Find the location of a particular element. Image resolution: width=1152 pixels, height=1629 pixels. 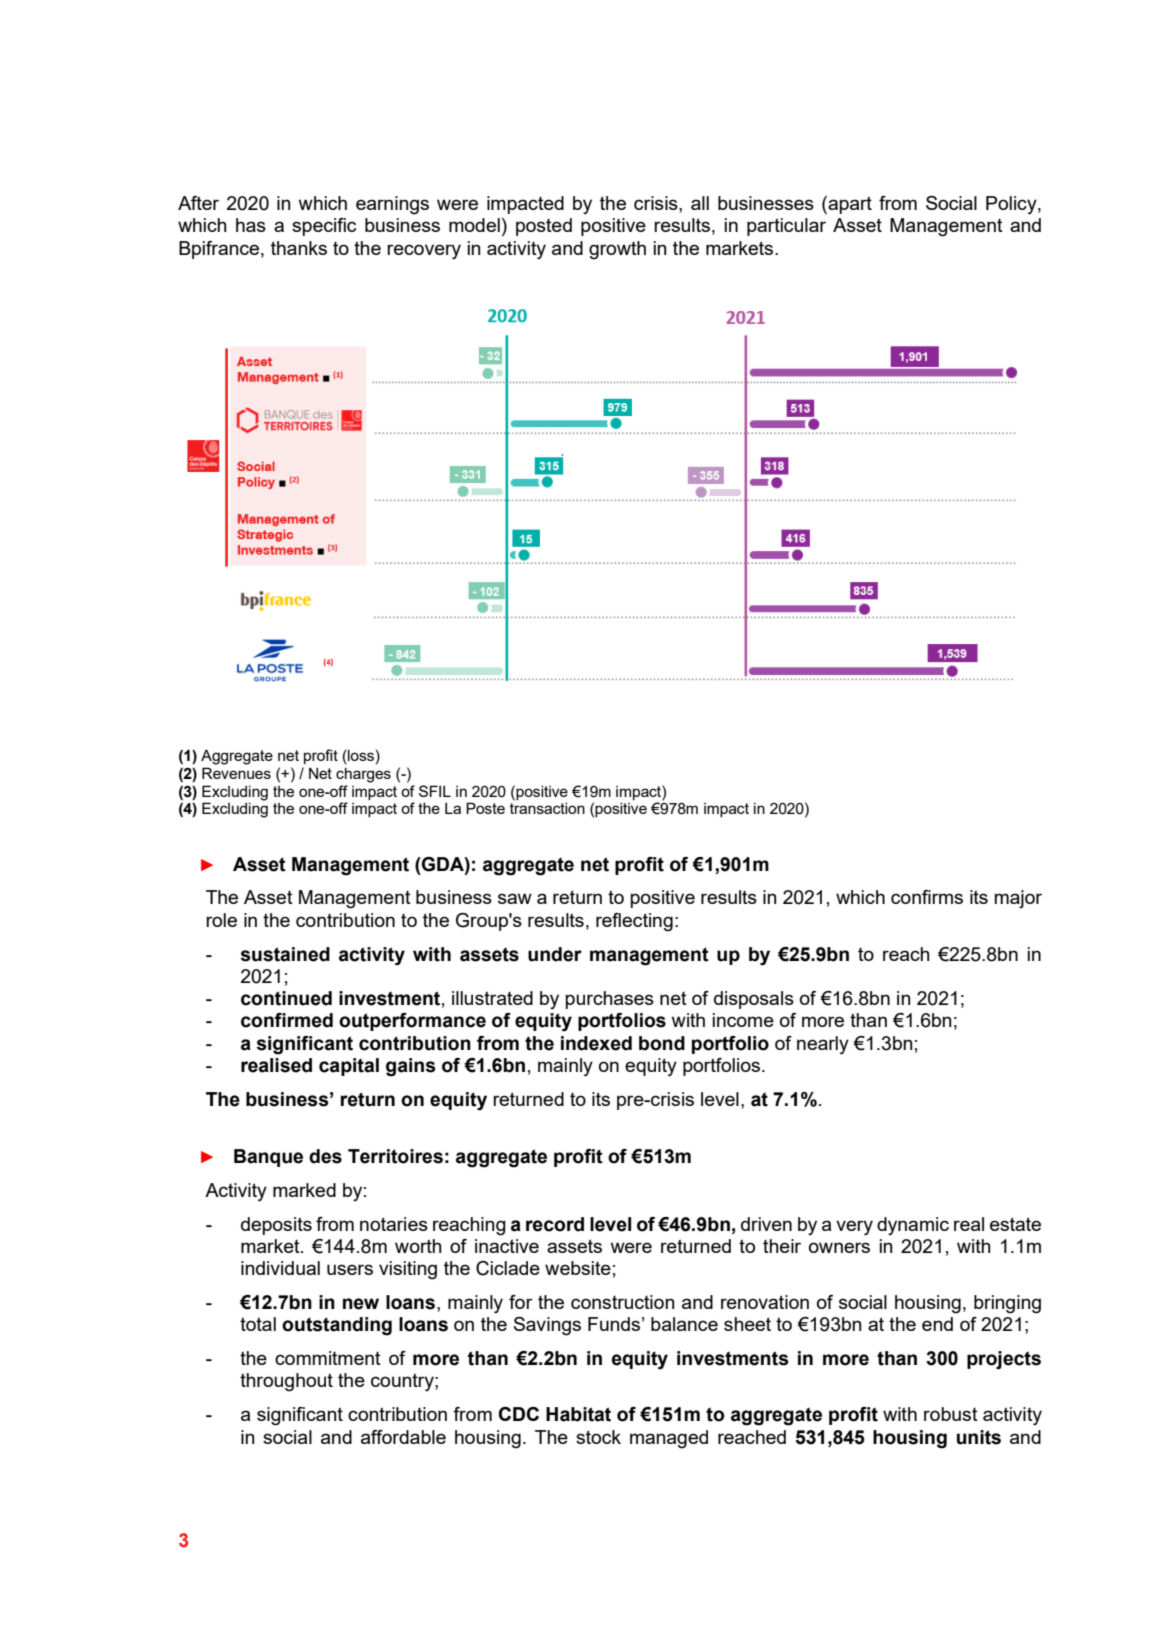

growth is located at coordinates (617, 250).
